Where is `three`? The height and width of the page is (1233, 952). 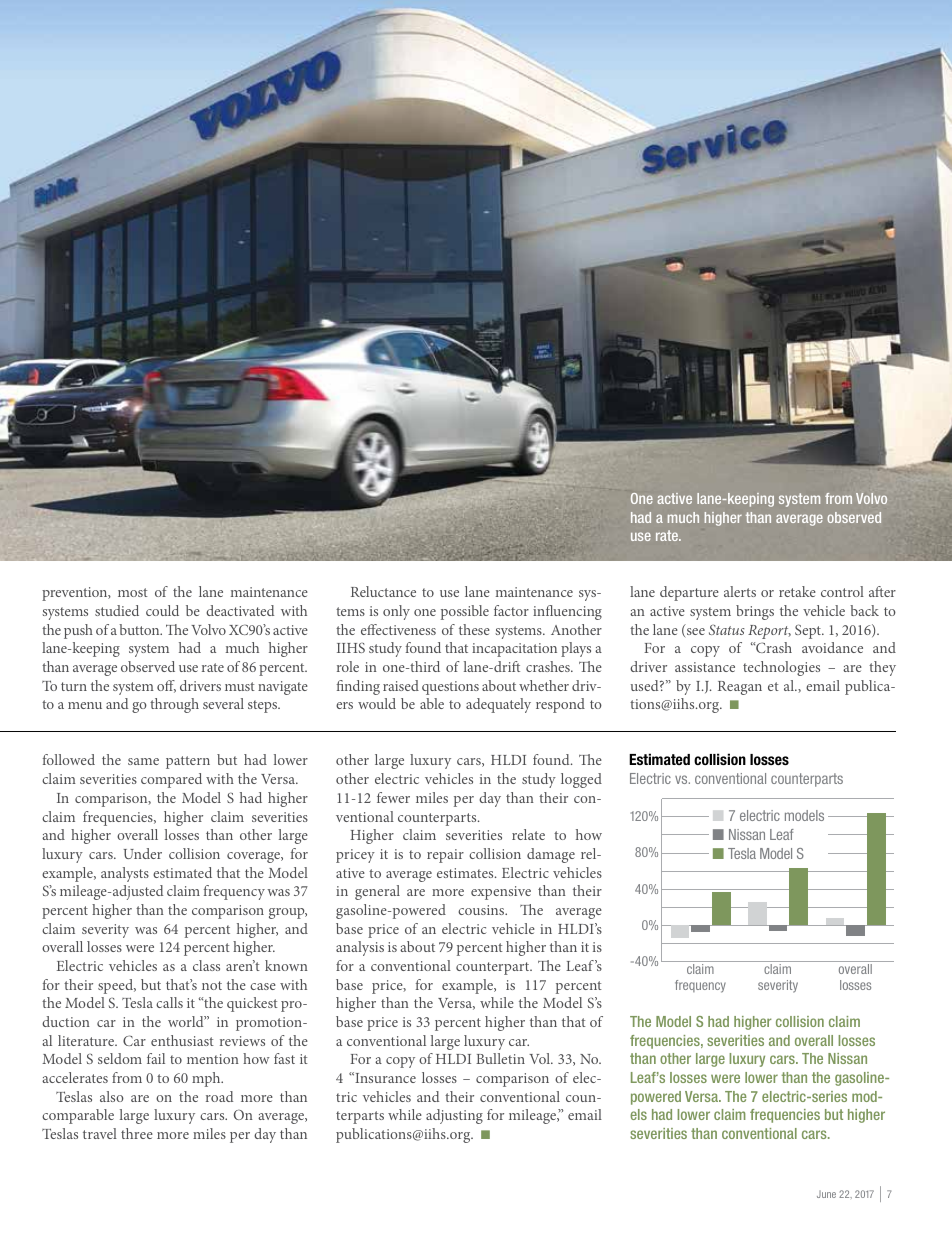
three is located at coordinates (137, 1133).
